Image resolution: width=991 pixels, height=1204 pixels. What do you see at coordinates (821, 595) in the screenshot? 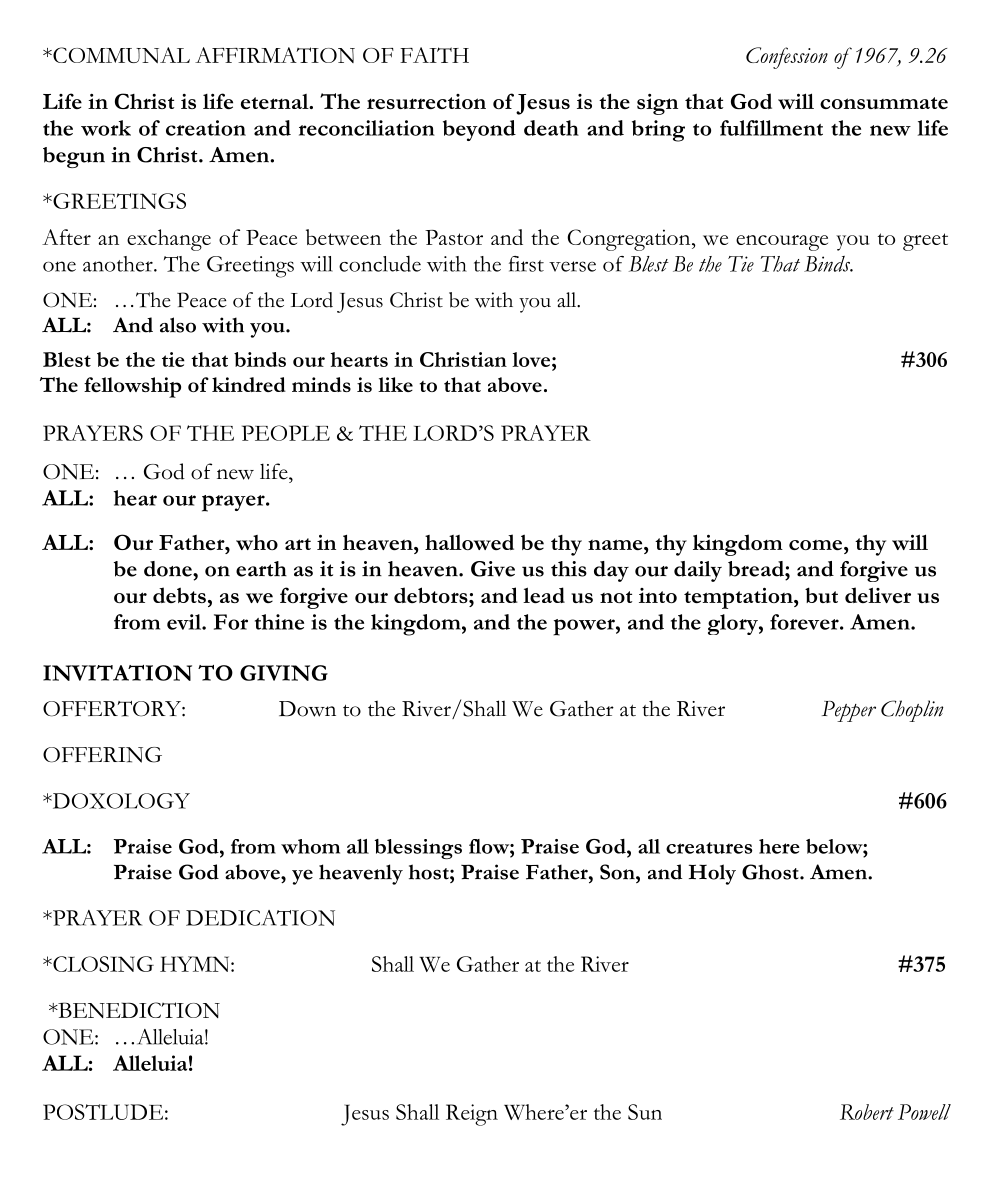
I see `but` at bounding box center [821, 595].
